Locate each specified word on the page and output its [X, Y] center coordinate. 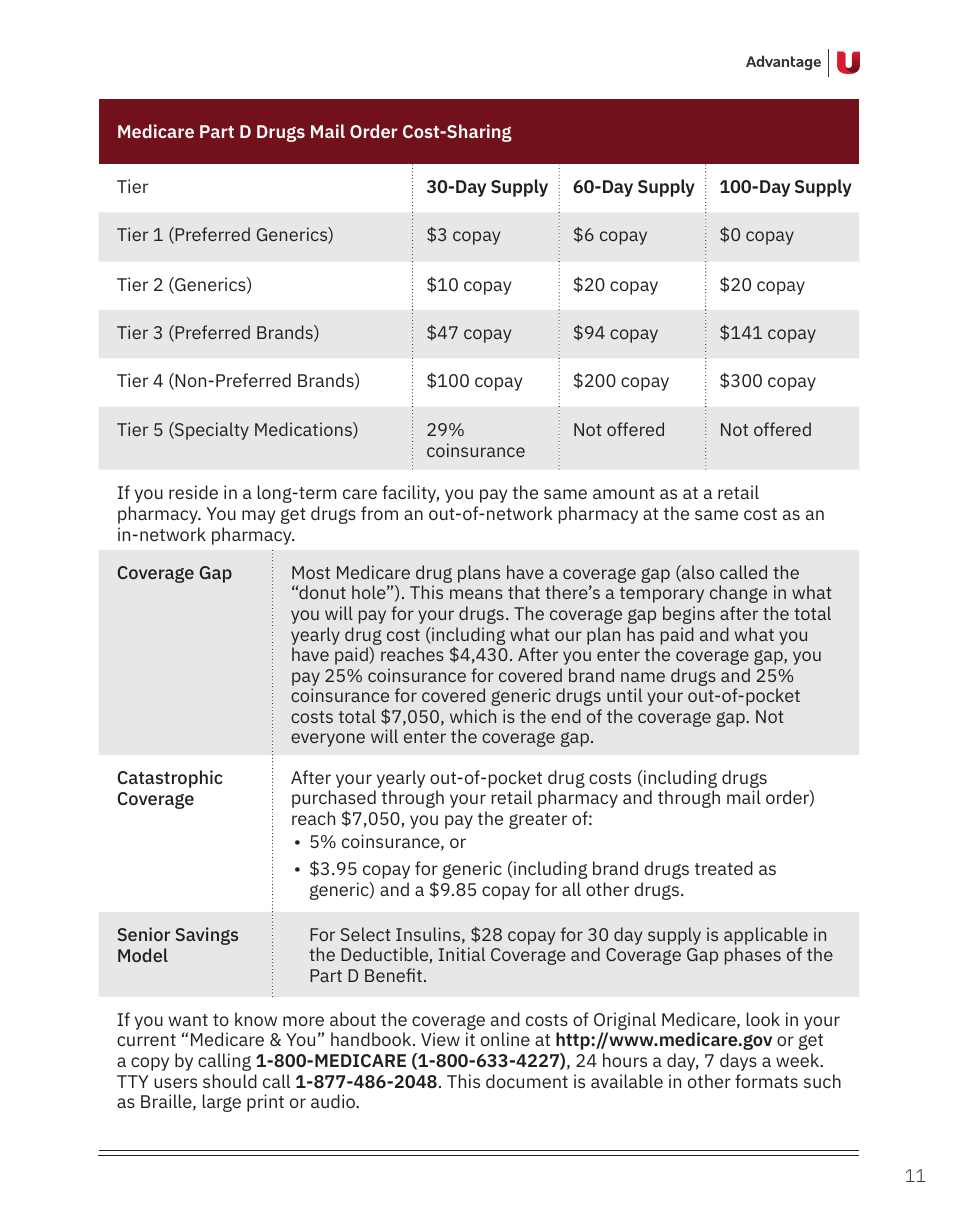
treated [724, 868]
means [476, 594]
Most [311, 572]
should [230, 1081]
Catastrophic [170, 779]
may [258, 517]
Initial [462, 954]
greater [538, 821]
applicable [766, 936]
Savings [207, 936]
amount [624, 493]
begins [689, 615]
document [527, 1081]
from [379, 513]
